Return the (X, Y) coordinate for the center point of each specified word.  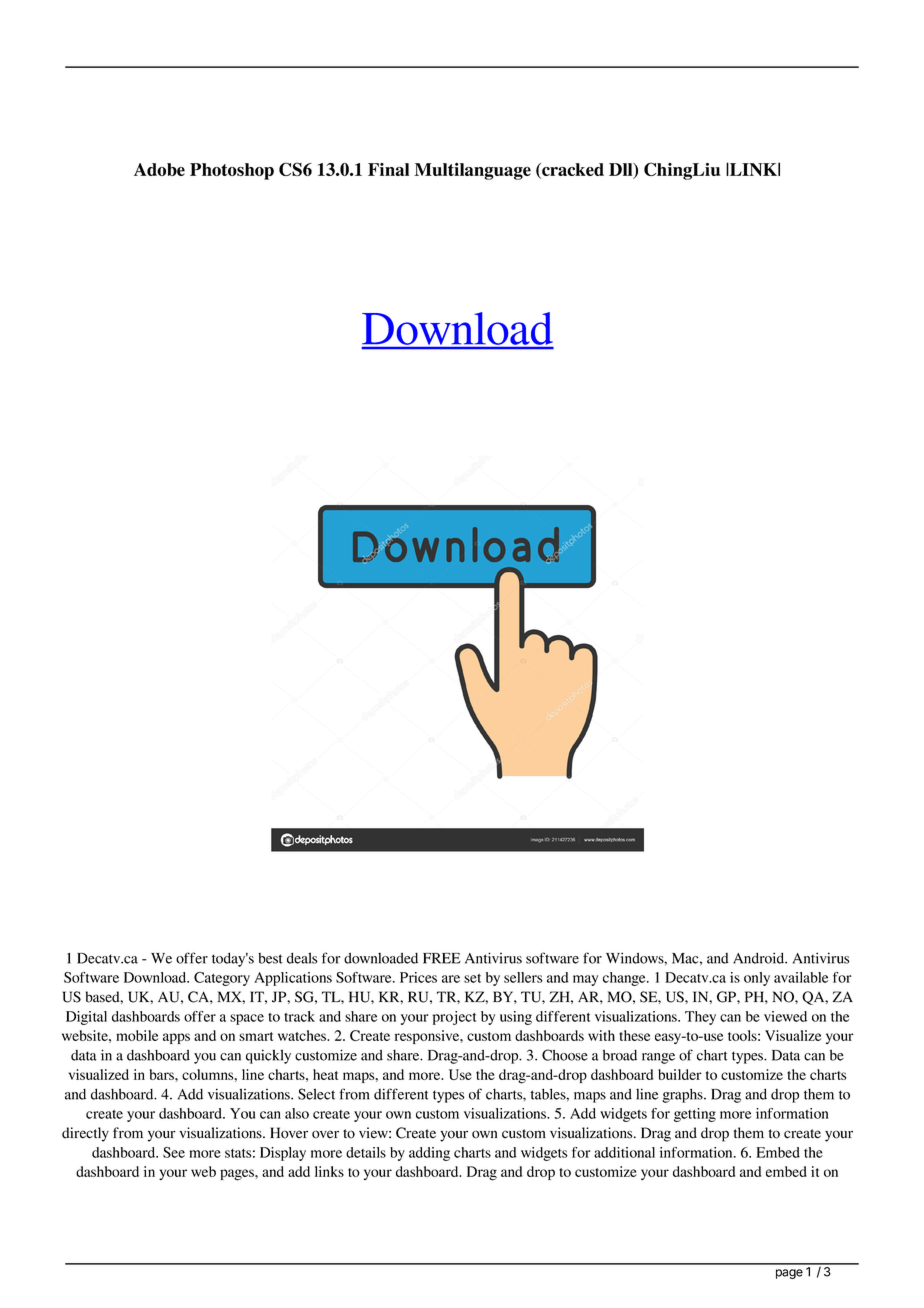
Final (388, 169)
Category (222, 979)
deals (302, 958)
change (625, 979)
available (801, 977)
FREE (441, 958)
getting (695, 1115)
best (270, 958)
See (174, 1152)
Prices (418, 977)
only (757, 979)
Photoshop (232, 171)
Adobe (159, 169)
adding (429, 1154)
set (472, 978)
